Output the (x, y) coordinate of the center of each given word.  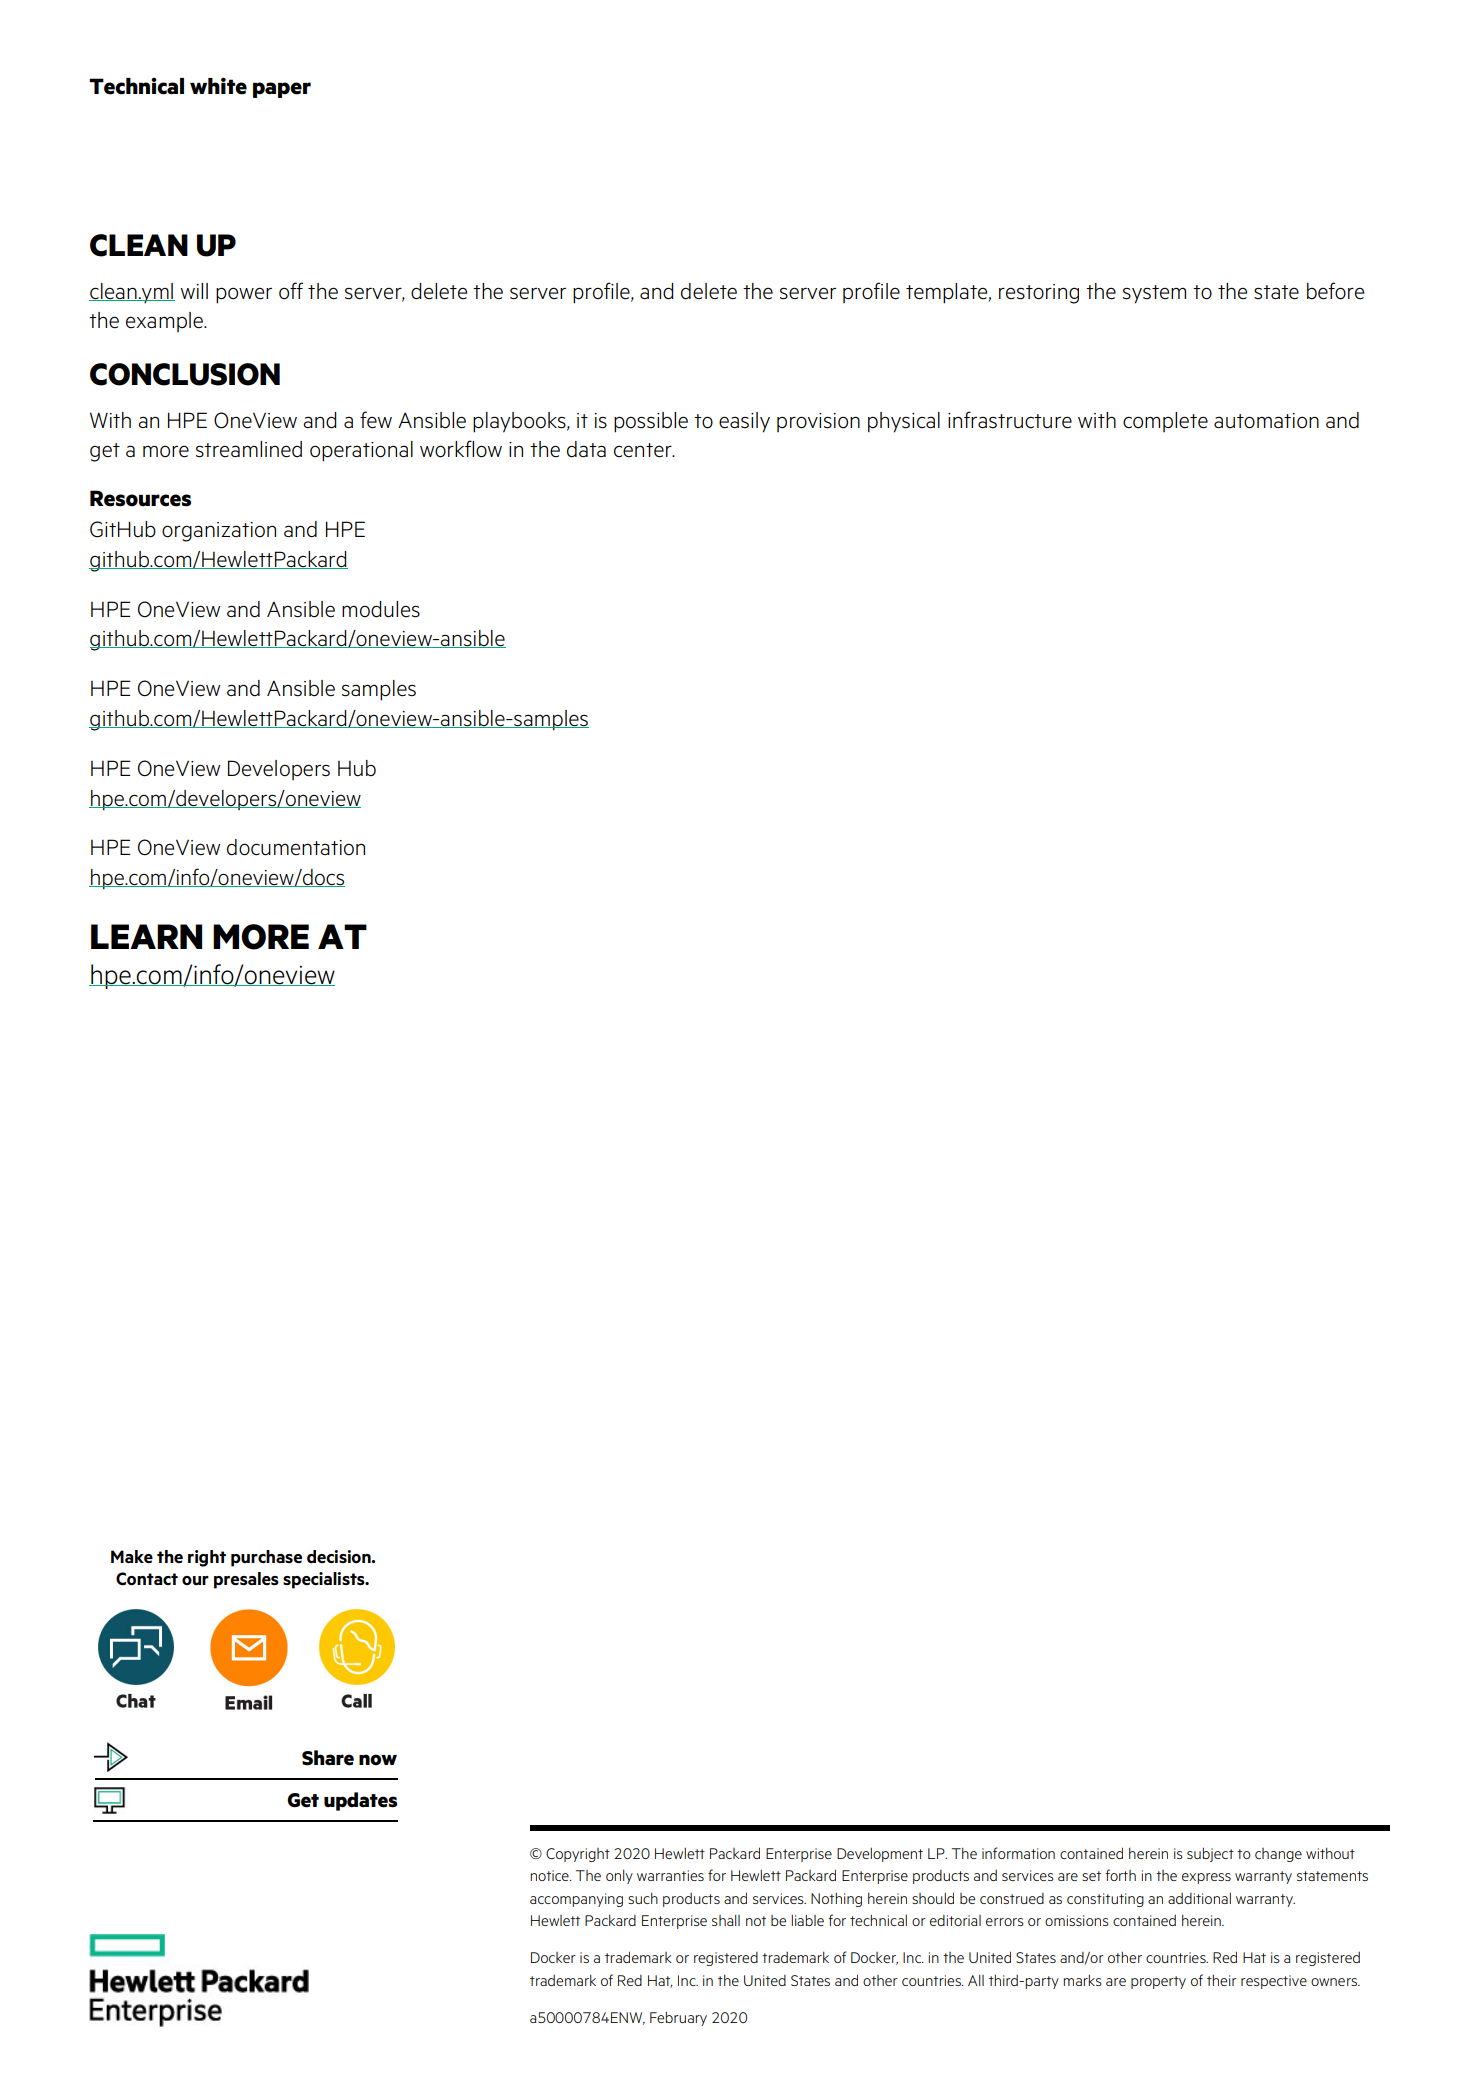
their (1222, 1980)
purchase (266, 1558)
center (644, 450)
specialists (325, 1580)
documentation (296, 847)
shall (726, 1920)
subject (1210, 1855)
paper (282, 90)
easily (744, 422)
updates (360, 1801)
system (1154, 294)
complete (1165, 422)
